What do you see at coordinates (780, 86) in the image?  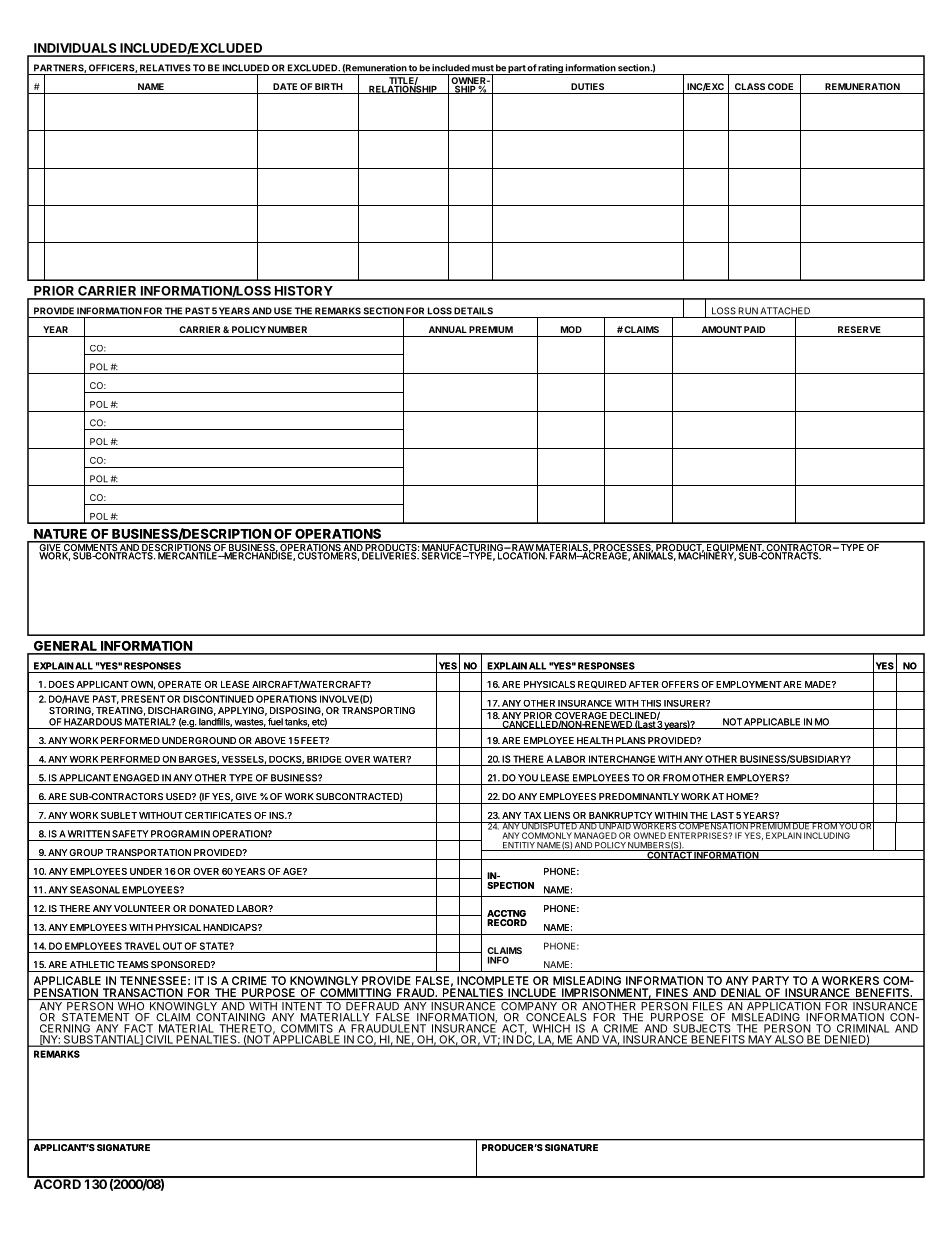 I see `CODE` at bounding box center [780, 86].
